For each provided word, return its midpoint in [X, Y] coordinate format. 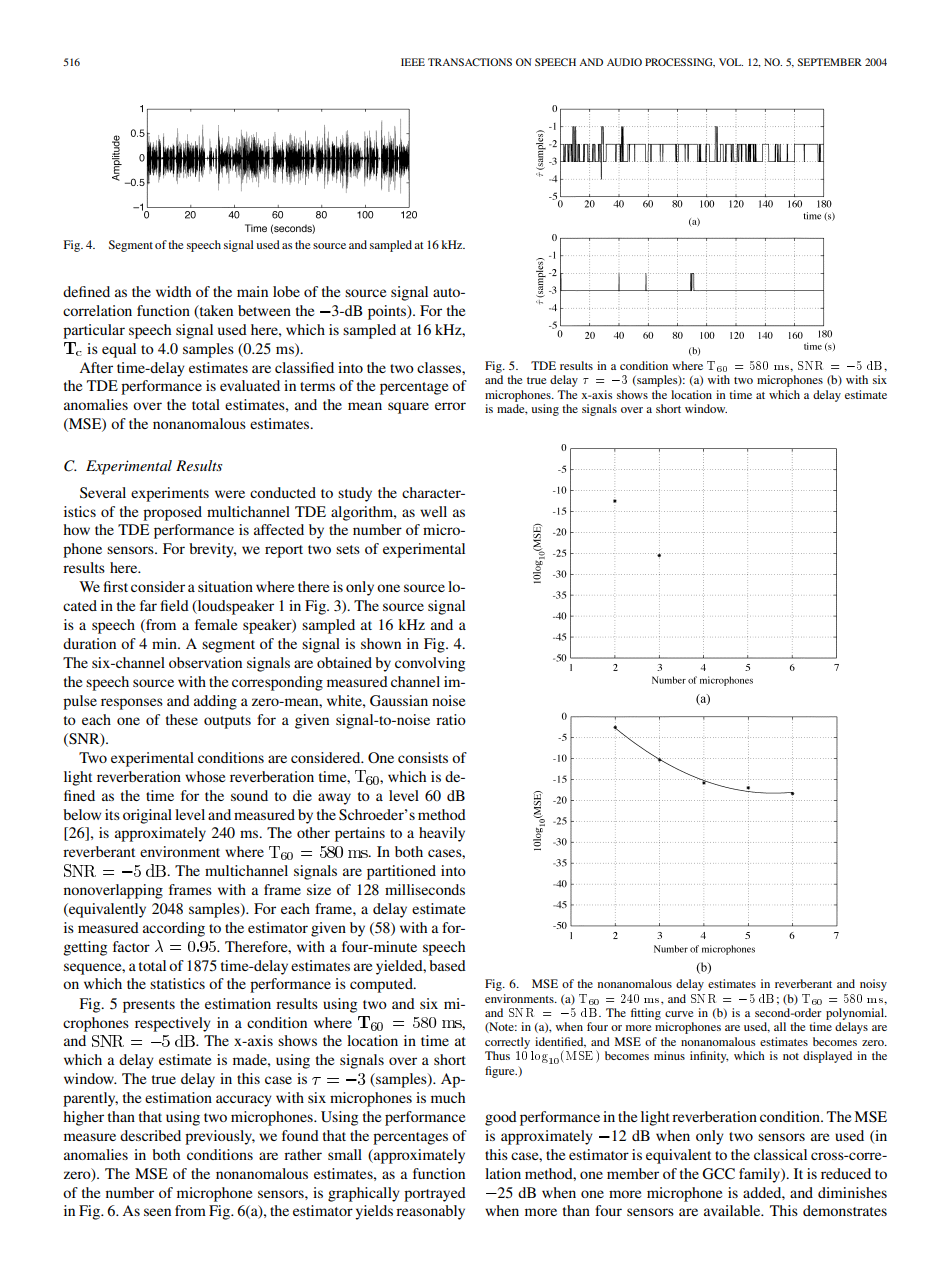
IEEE [413, 62]
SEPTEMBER [830, 62]
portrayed [435, 1194]
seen [157, 1212]
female [216, 624]
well [433, 511]
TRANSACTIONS [470, 62]
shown [381, 643]
